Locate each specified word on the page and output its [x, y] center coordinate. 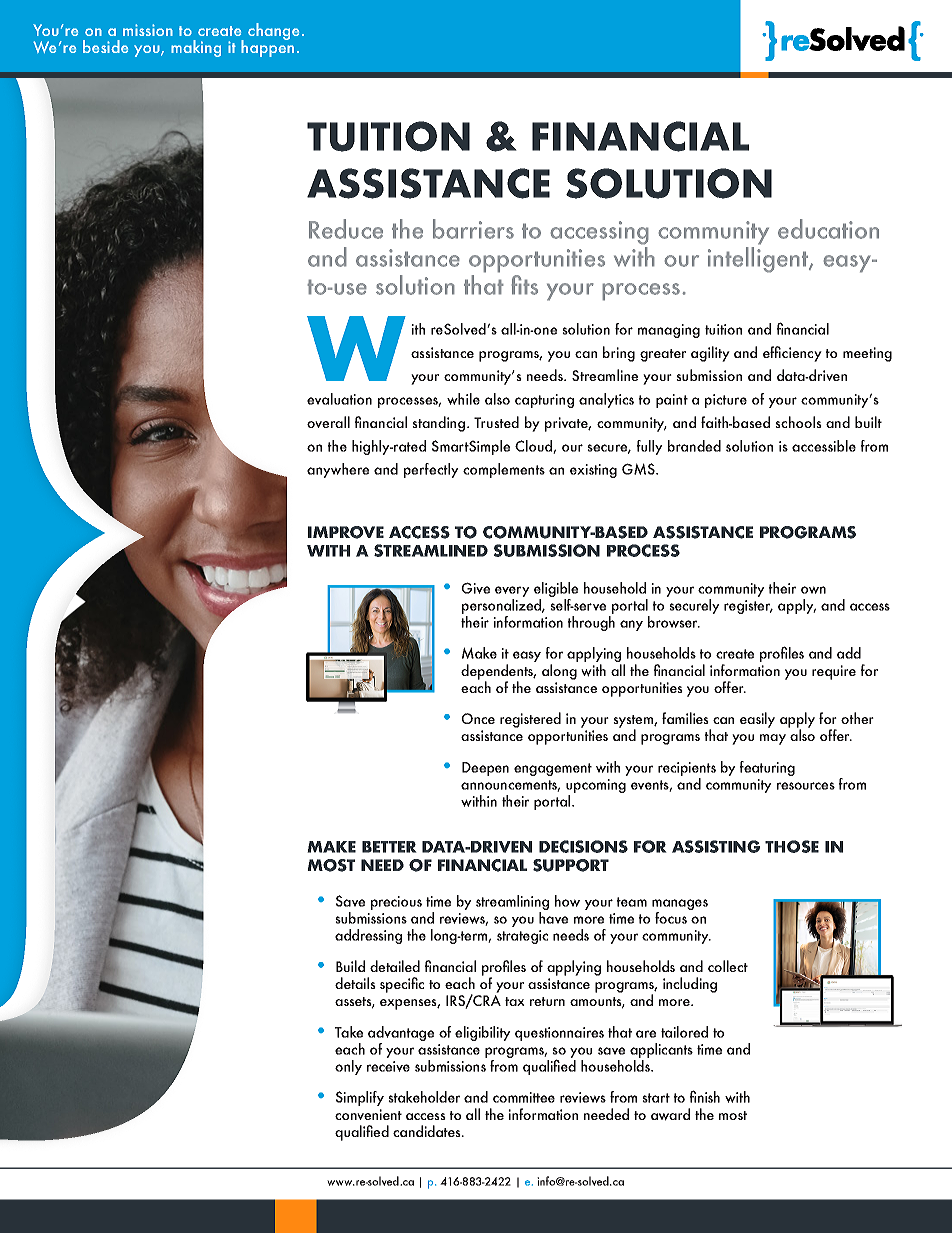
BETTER [389, 847]
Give [475, 588]
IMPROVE [346, 532]
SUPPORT [571, 865]
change [273, 31]
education [828, 229]
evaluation [339, 399]
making [196, 48]
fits [524, 285]
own [813, 590]
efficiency [792, 354]
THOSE [792, 846]
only [348, 1067]
